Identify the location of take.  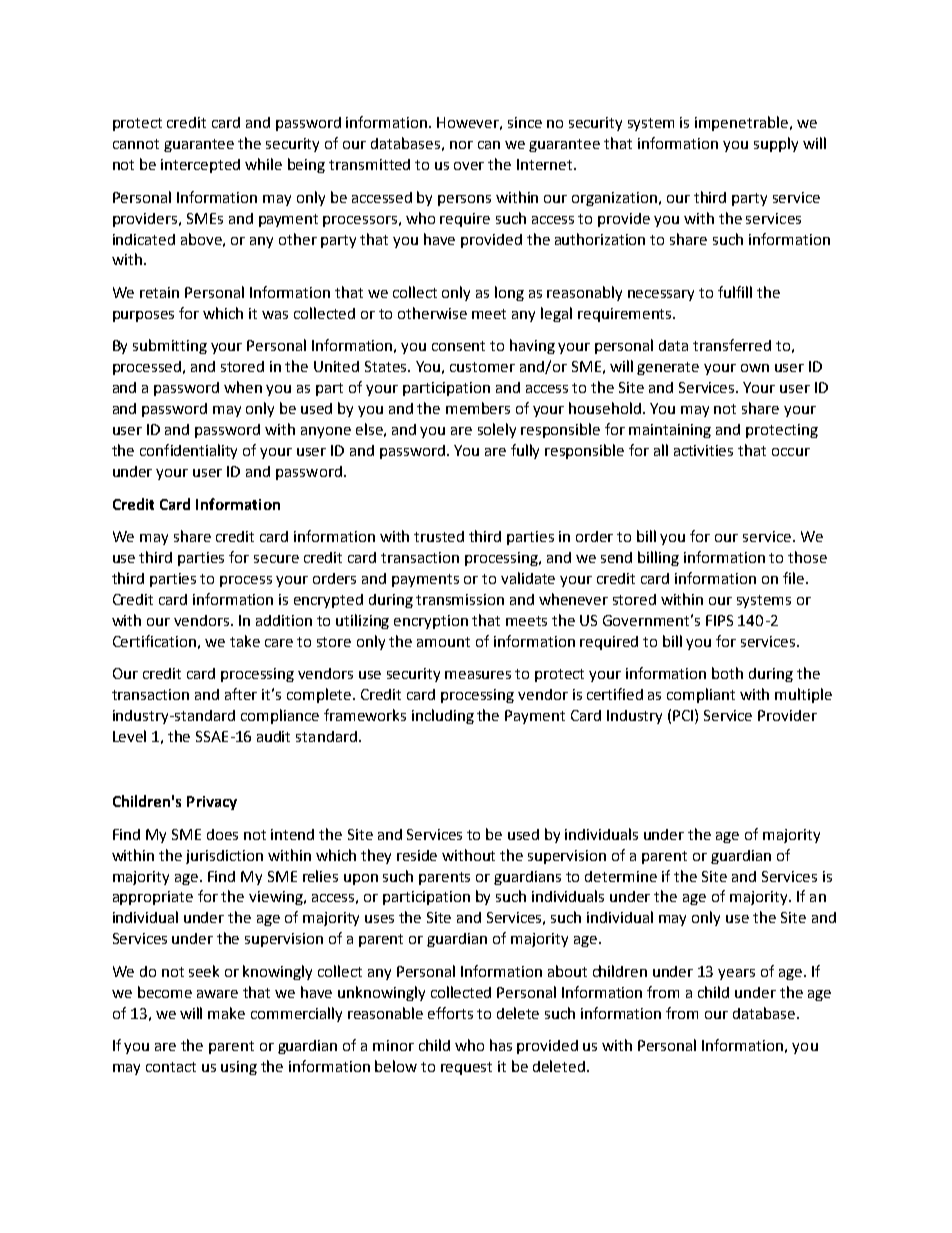
(245, 641).
